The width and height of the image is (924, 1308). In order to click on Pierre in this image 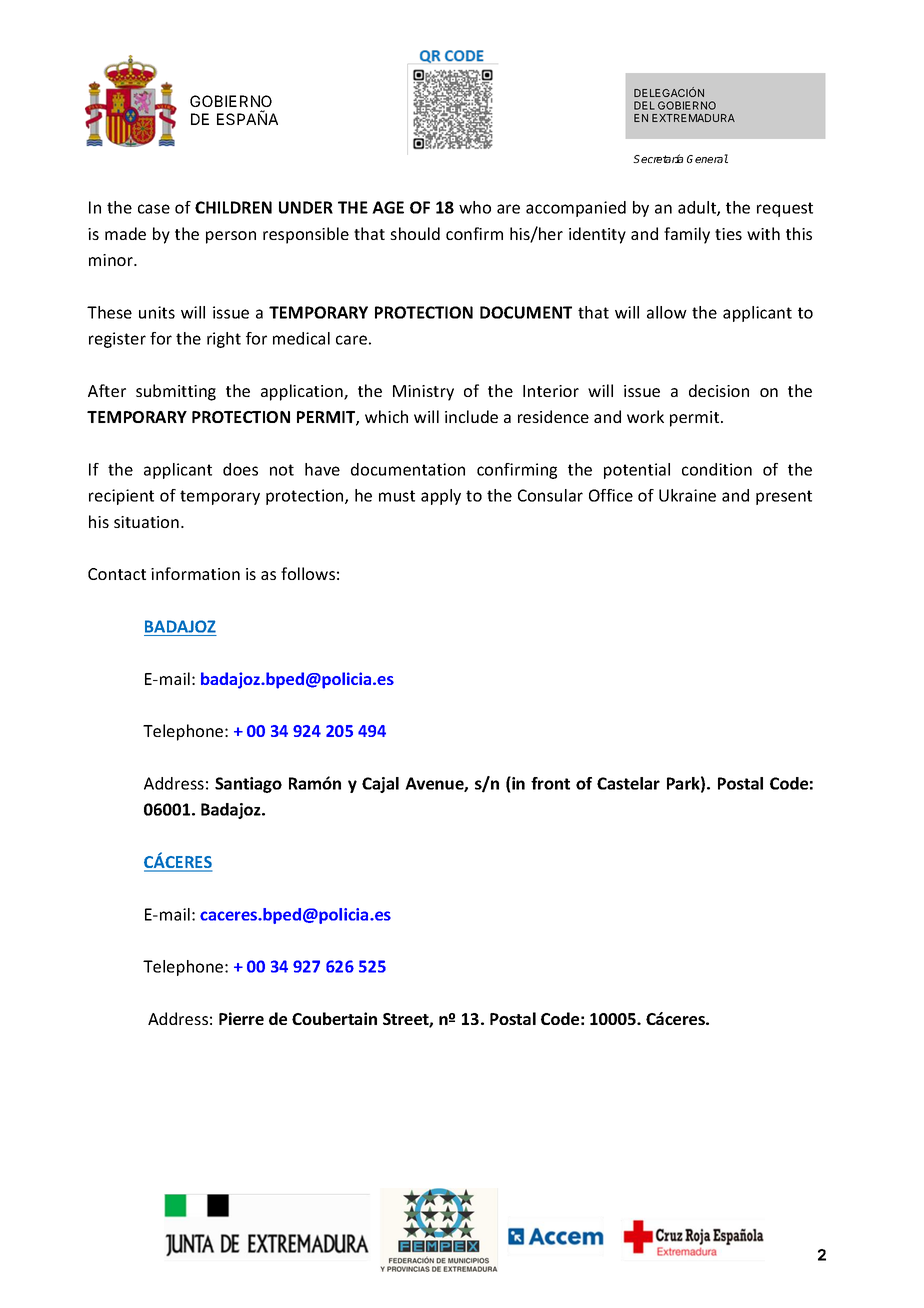, I will do `click(241, 1018)`.
